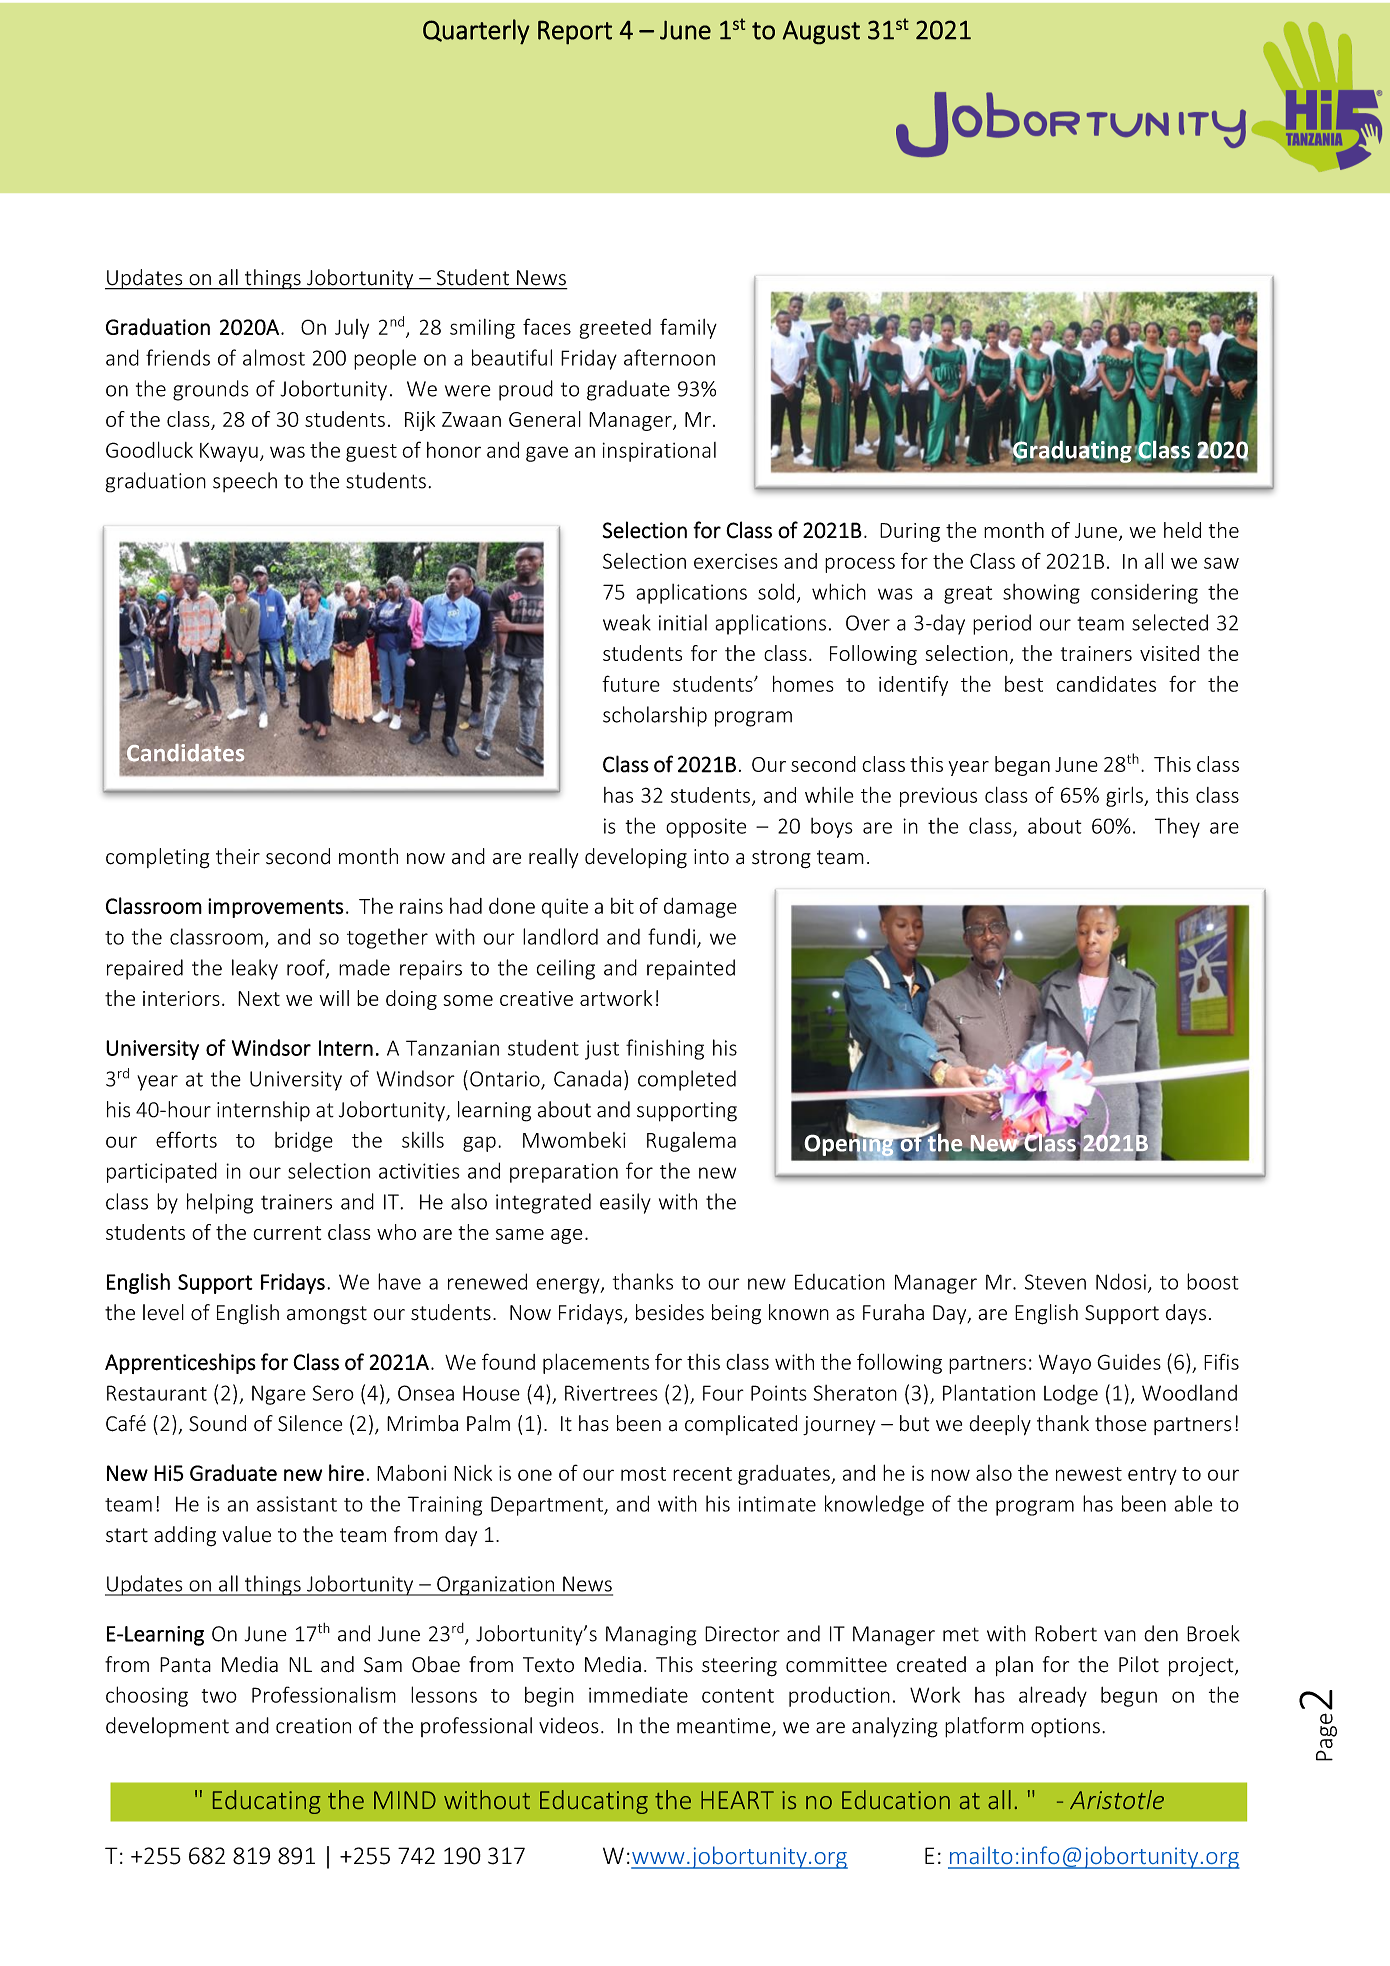 The height and width of the screenshot is (1966, 1390). Describe the element at coordinates (671, 936) in the screenshot. I see `fundi` at that location.
